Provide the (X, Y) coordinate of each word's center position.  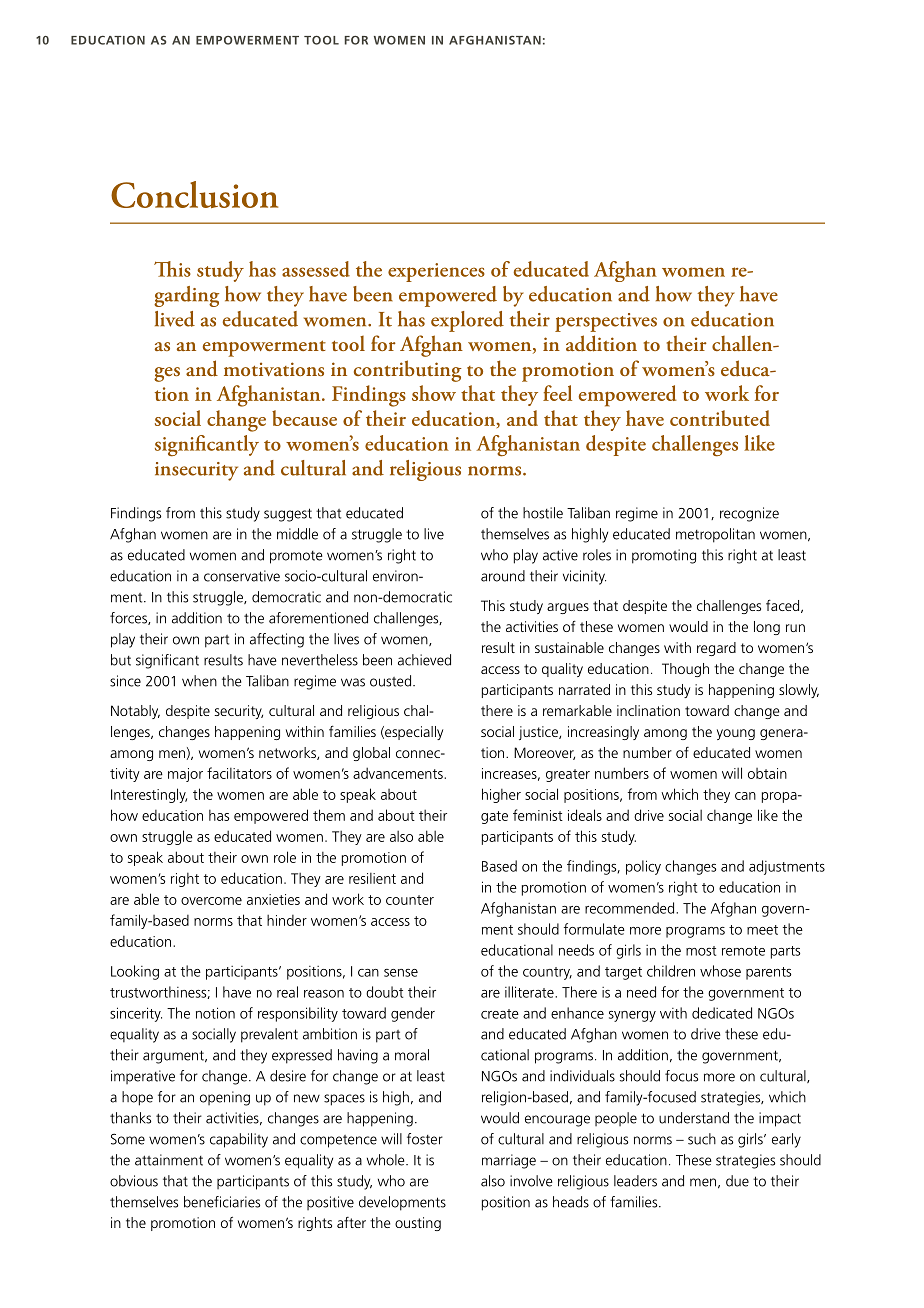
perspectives (606, 322)
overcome (211, 901)
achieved (424, 660)
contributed (720, 418)
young (736, 734)
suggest (288, 515)
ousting (418, 1224)
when (199, 681)
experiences (436, 272)
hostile (543, 513)
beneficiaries (222, 1202)
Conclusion (194, 194)
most (701, 951)
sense (401, 973)
